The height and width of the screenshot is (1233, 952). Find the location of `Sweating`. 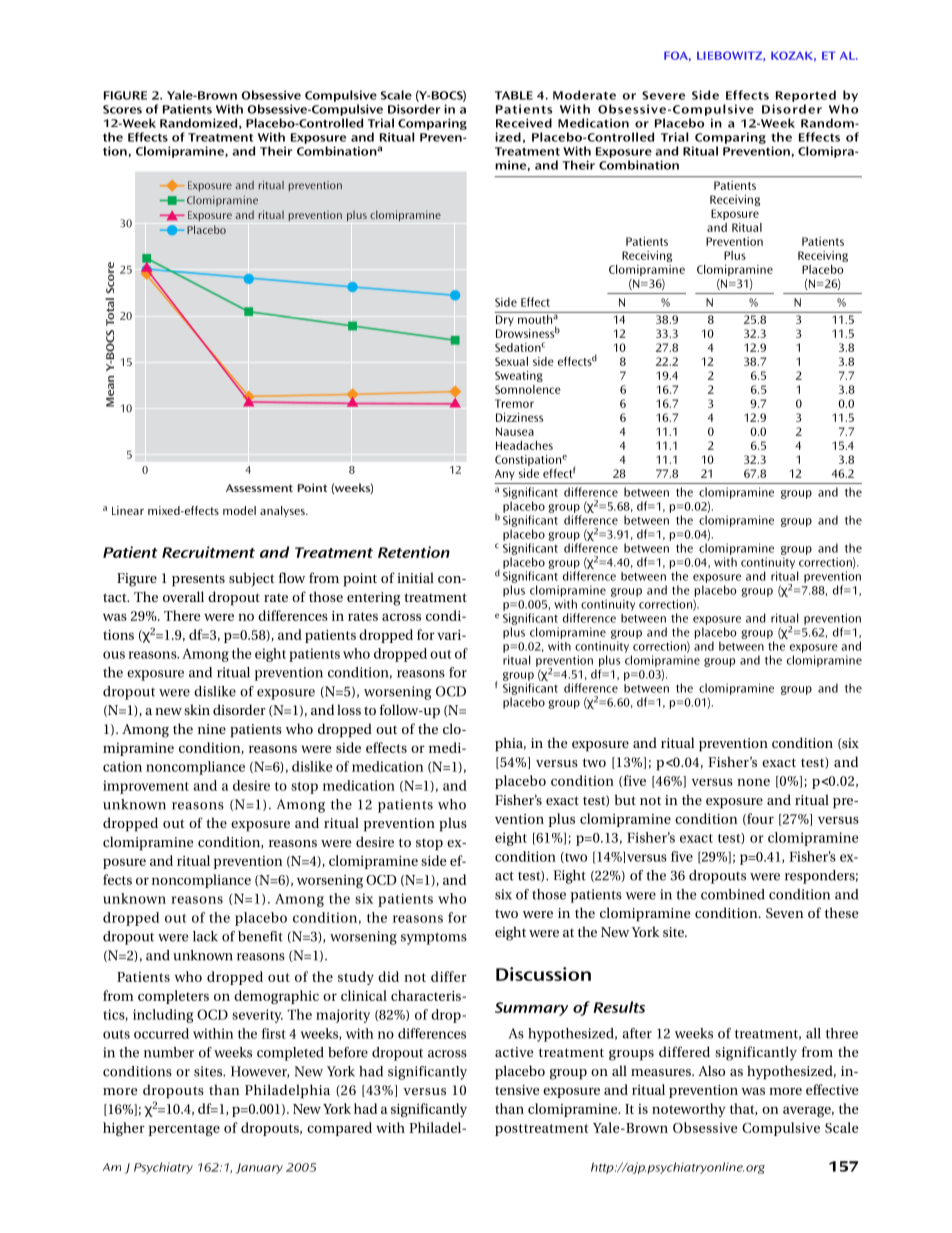

Sweating is located at coordinates (519, 376).
